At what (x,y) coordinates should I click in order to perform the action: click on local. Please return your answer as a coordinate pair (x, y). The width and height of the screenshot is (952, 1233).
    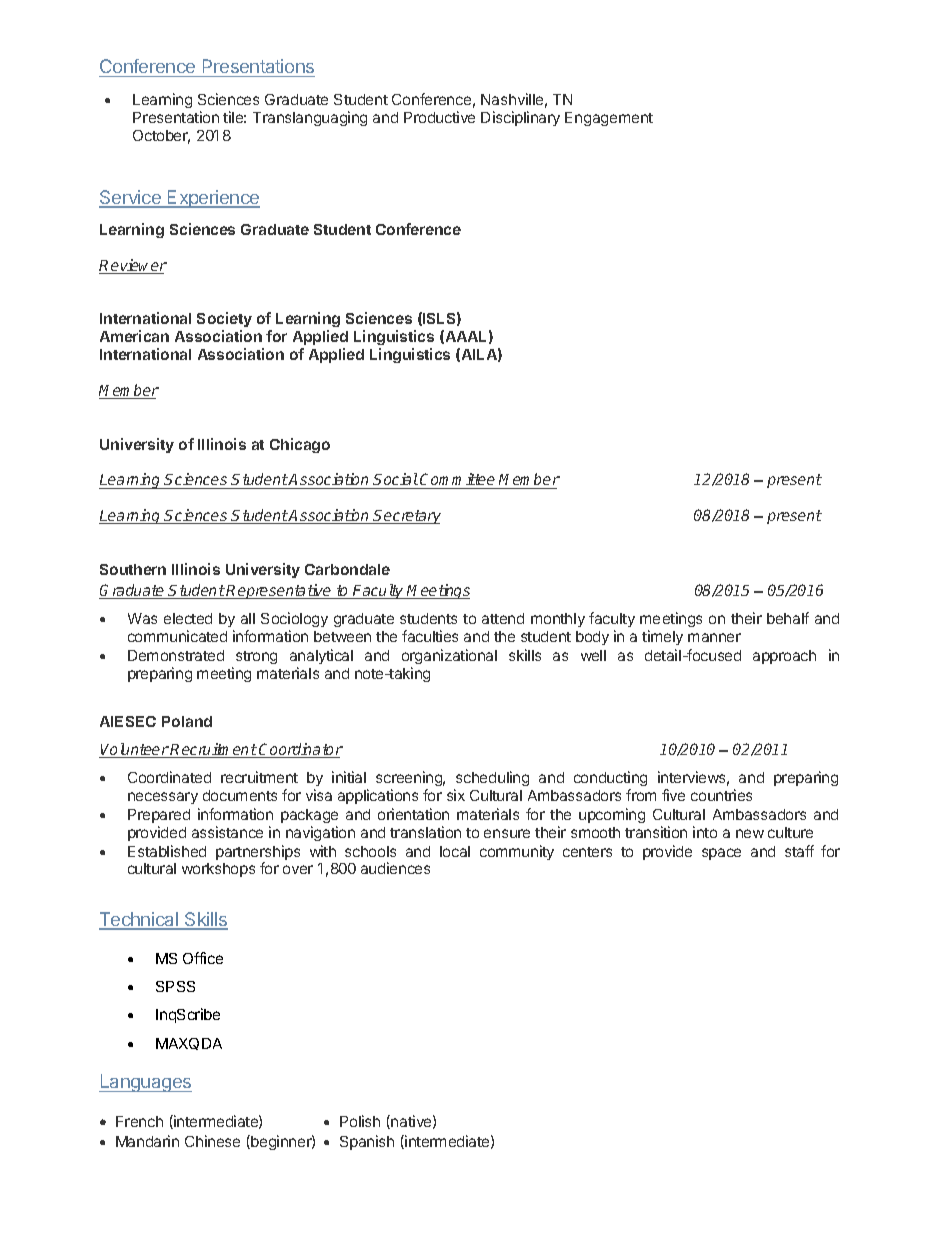
    Looking at the image, I should click on (455, 851).
